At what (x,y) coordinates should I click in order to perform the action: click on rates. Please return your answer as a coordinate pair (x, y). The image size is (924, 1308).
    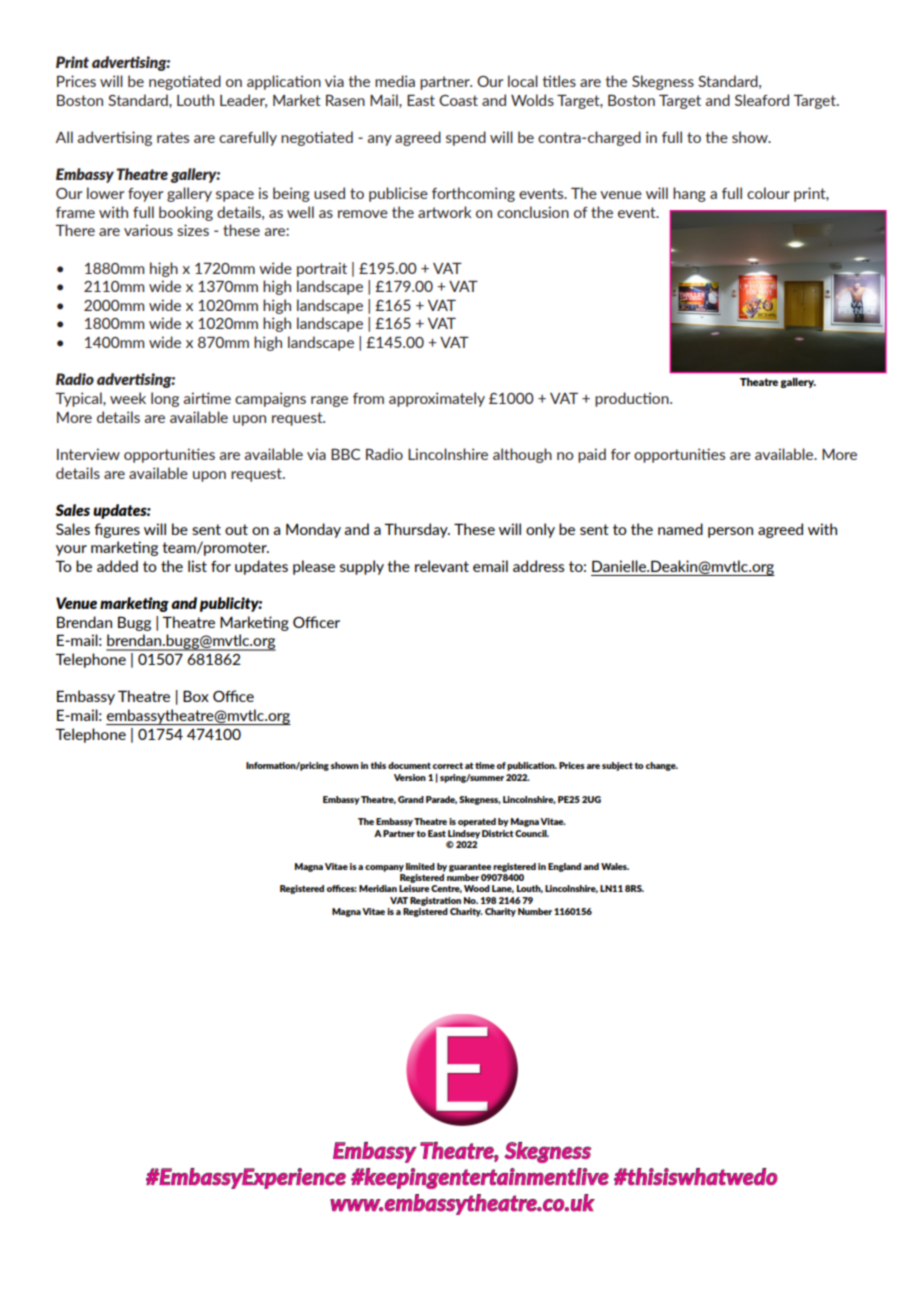
    Looking at the image, I should click on (173, 137).
